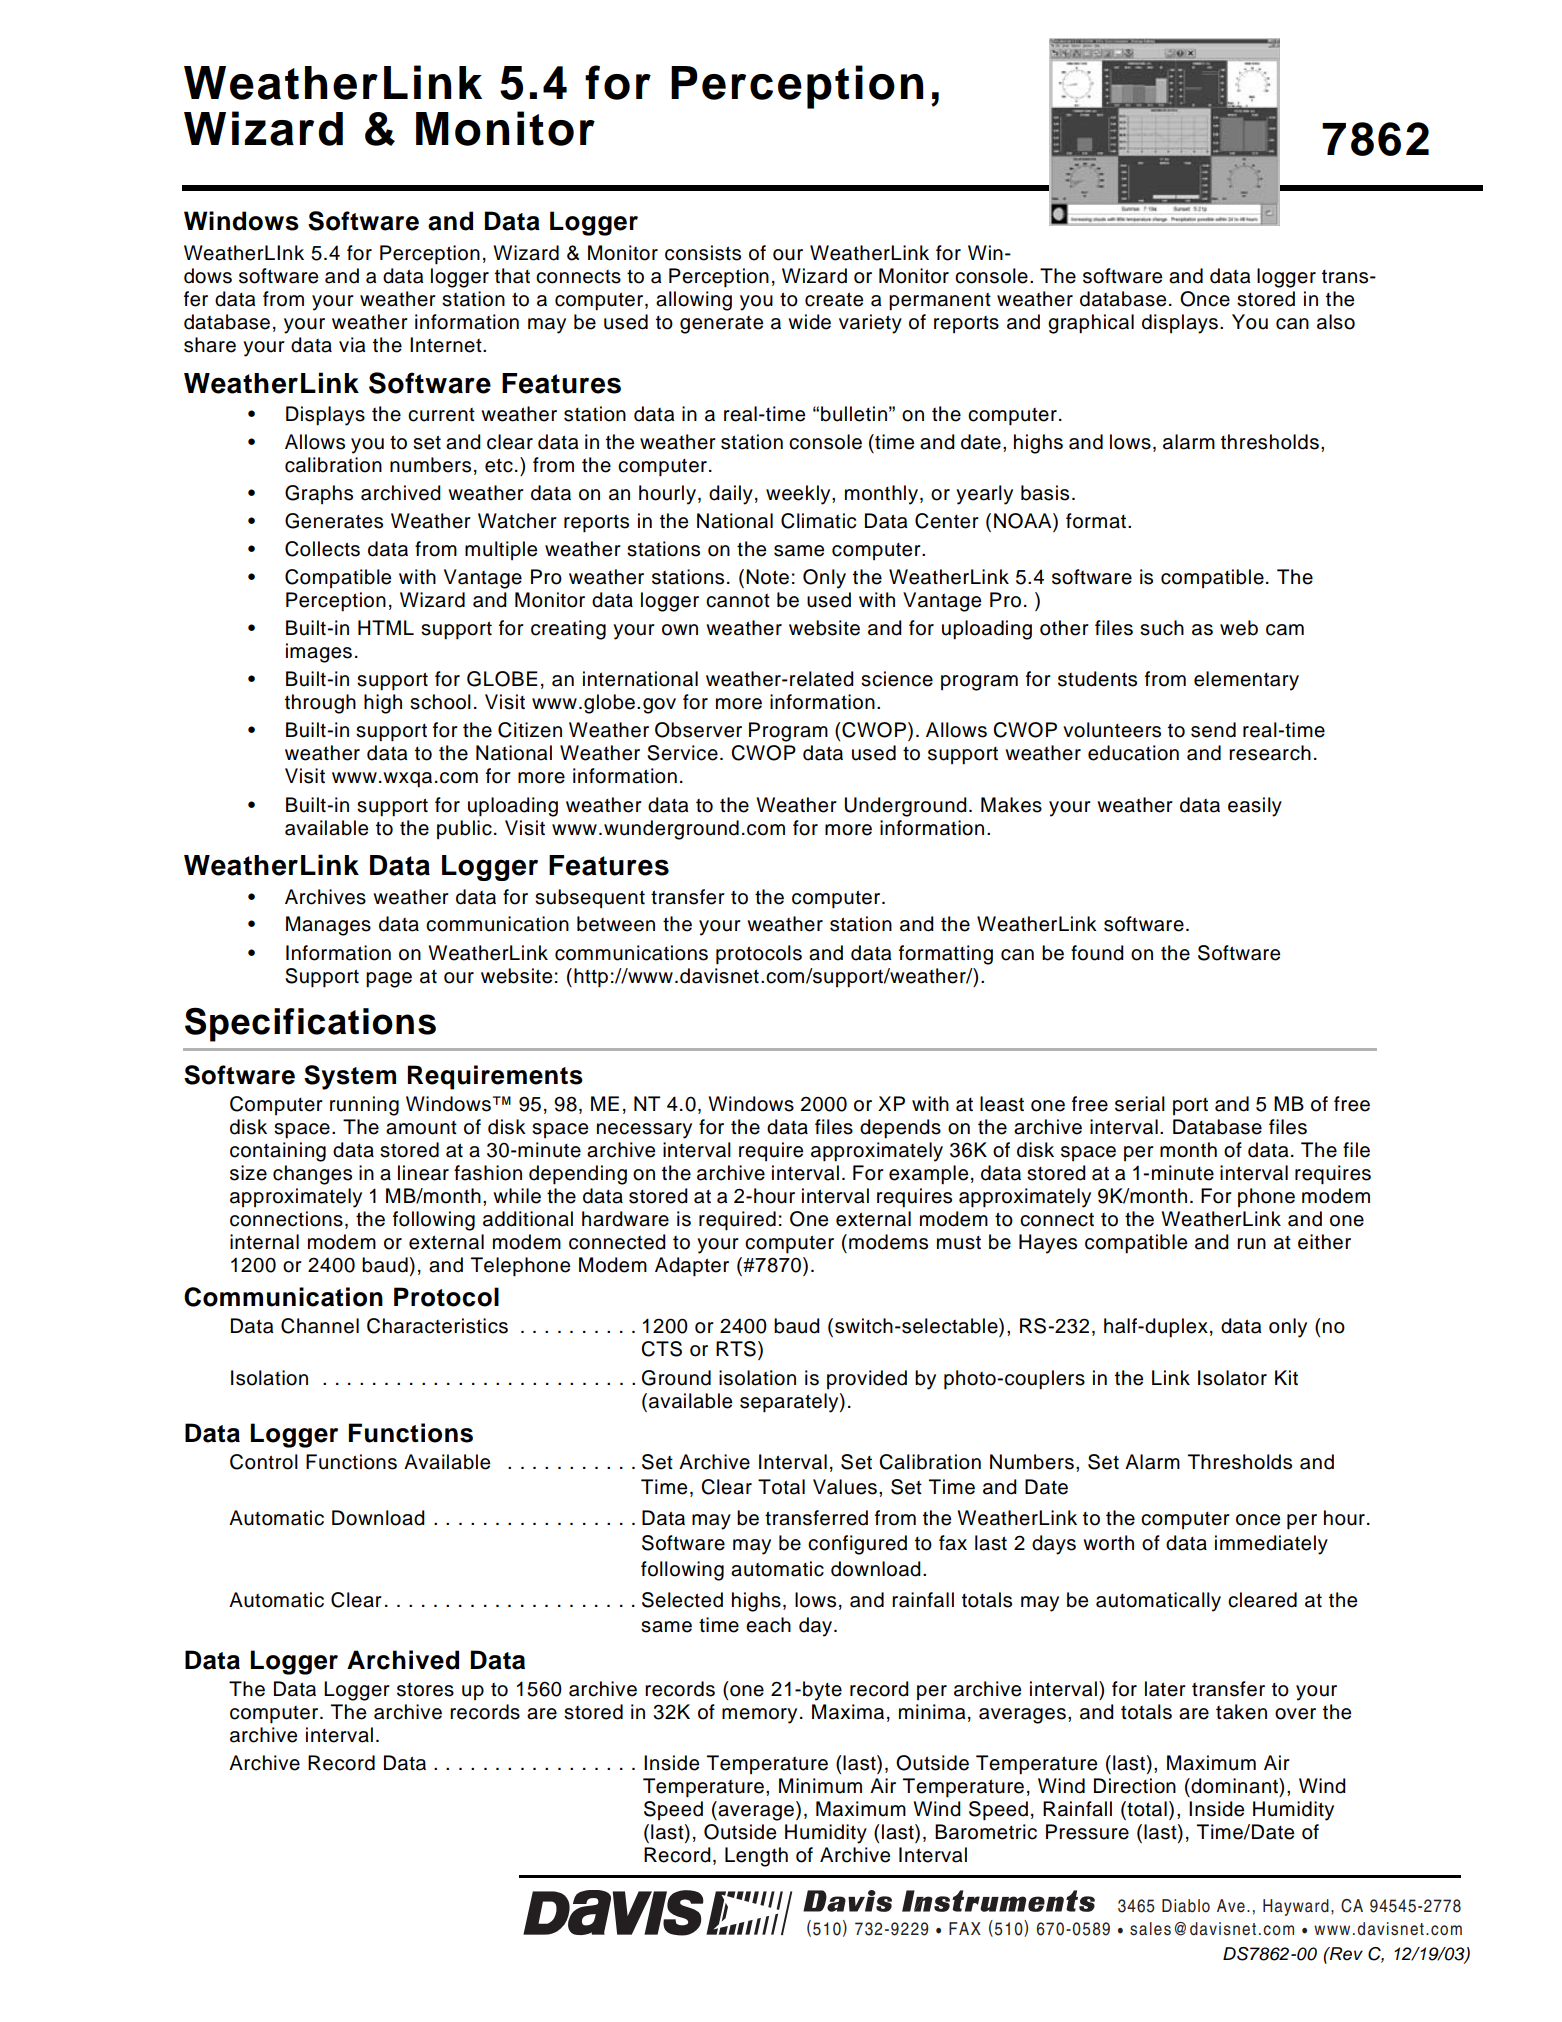 The width and height of the page is (1562, 2022). What do you see at coordinates (350, 1077) in the page?
I see `System` at bounding box center [350, 1077].
